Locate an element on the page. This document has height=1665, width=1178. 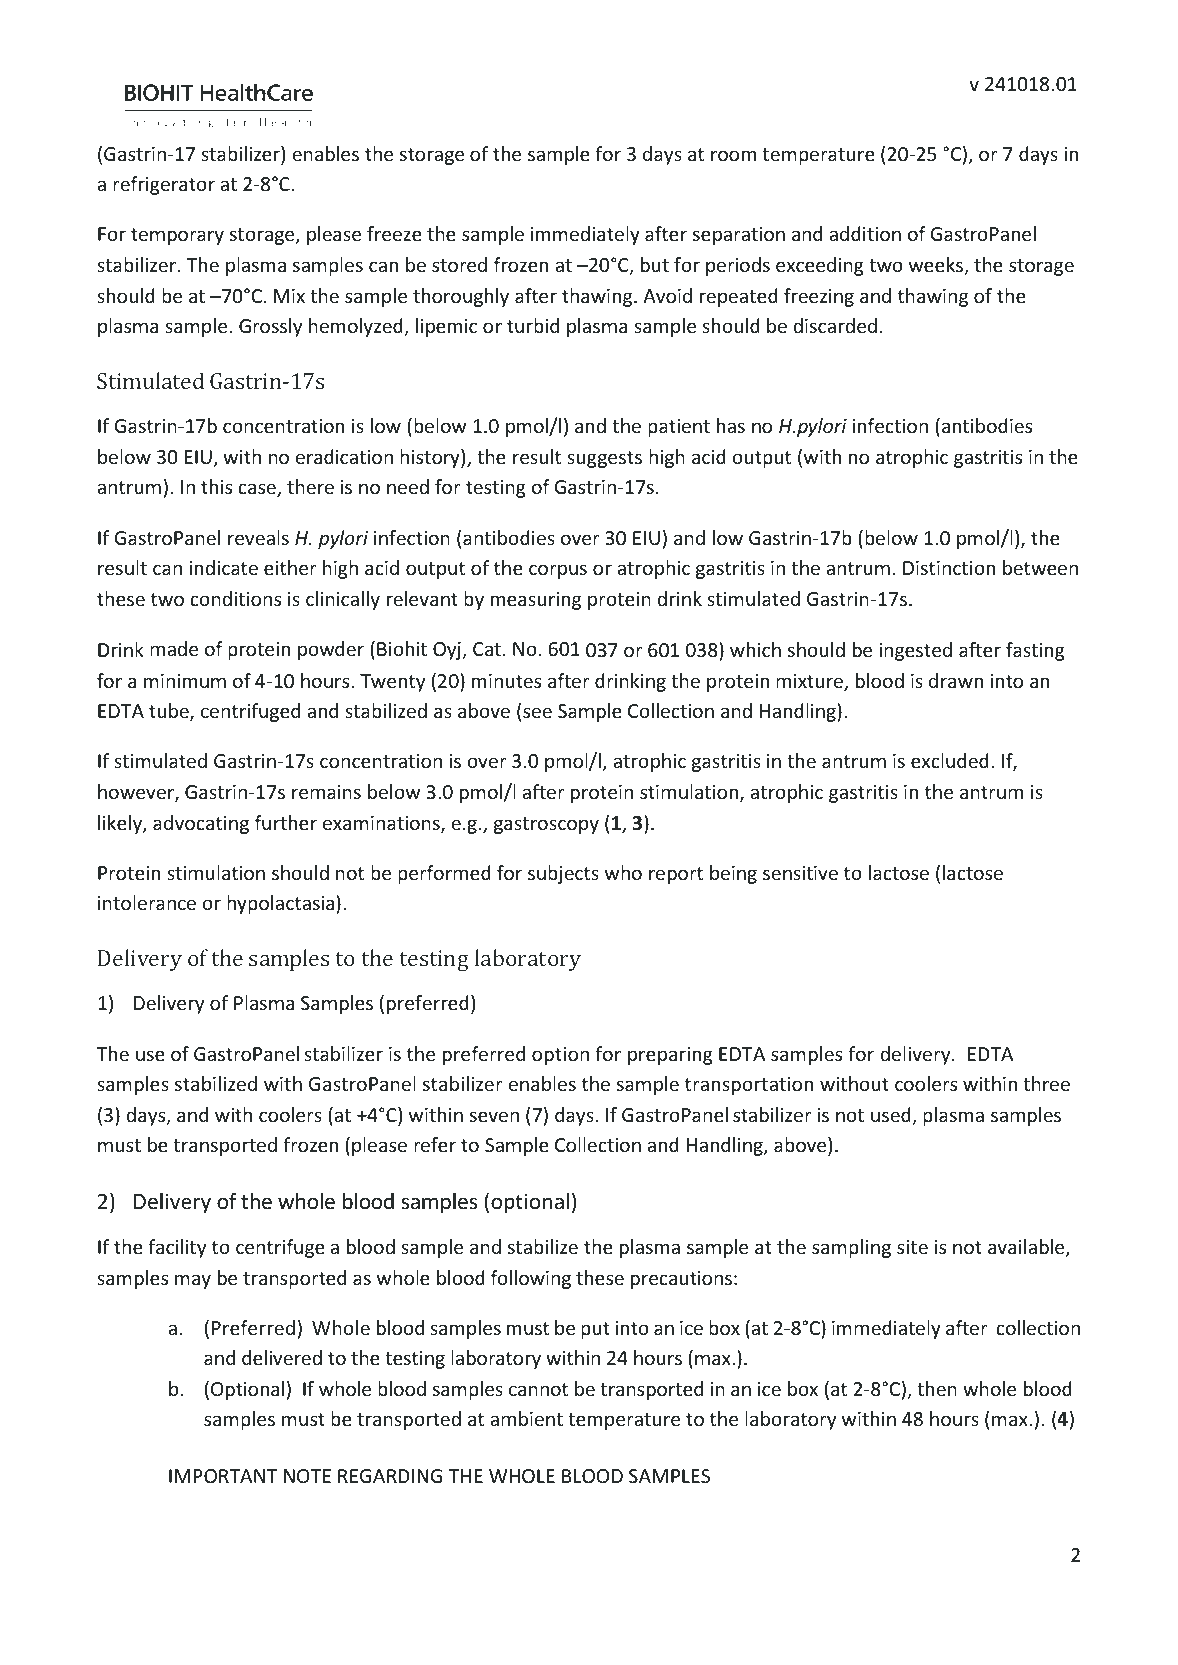
refrigerator is located at coordinates (164, 185).
